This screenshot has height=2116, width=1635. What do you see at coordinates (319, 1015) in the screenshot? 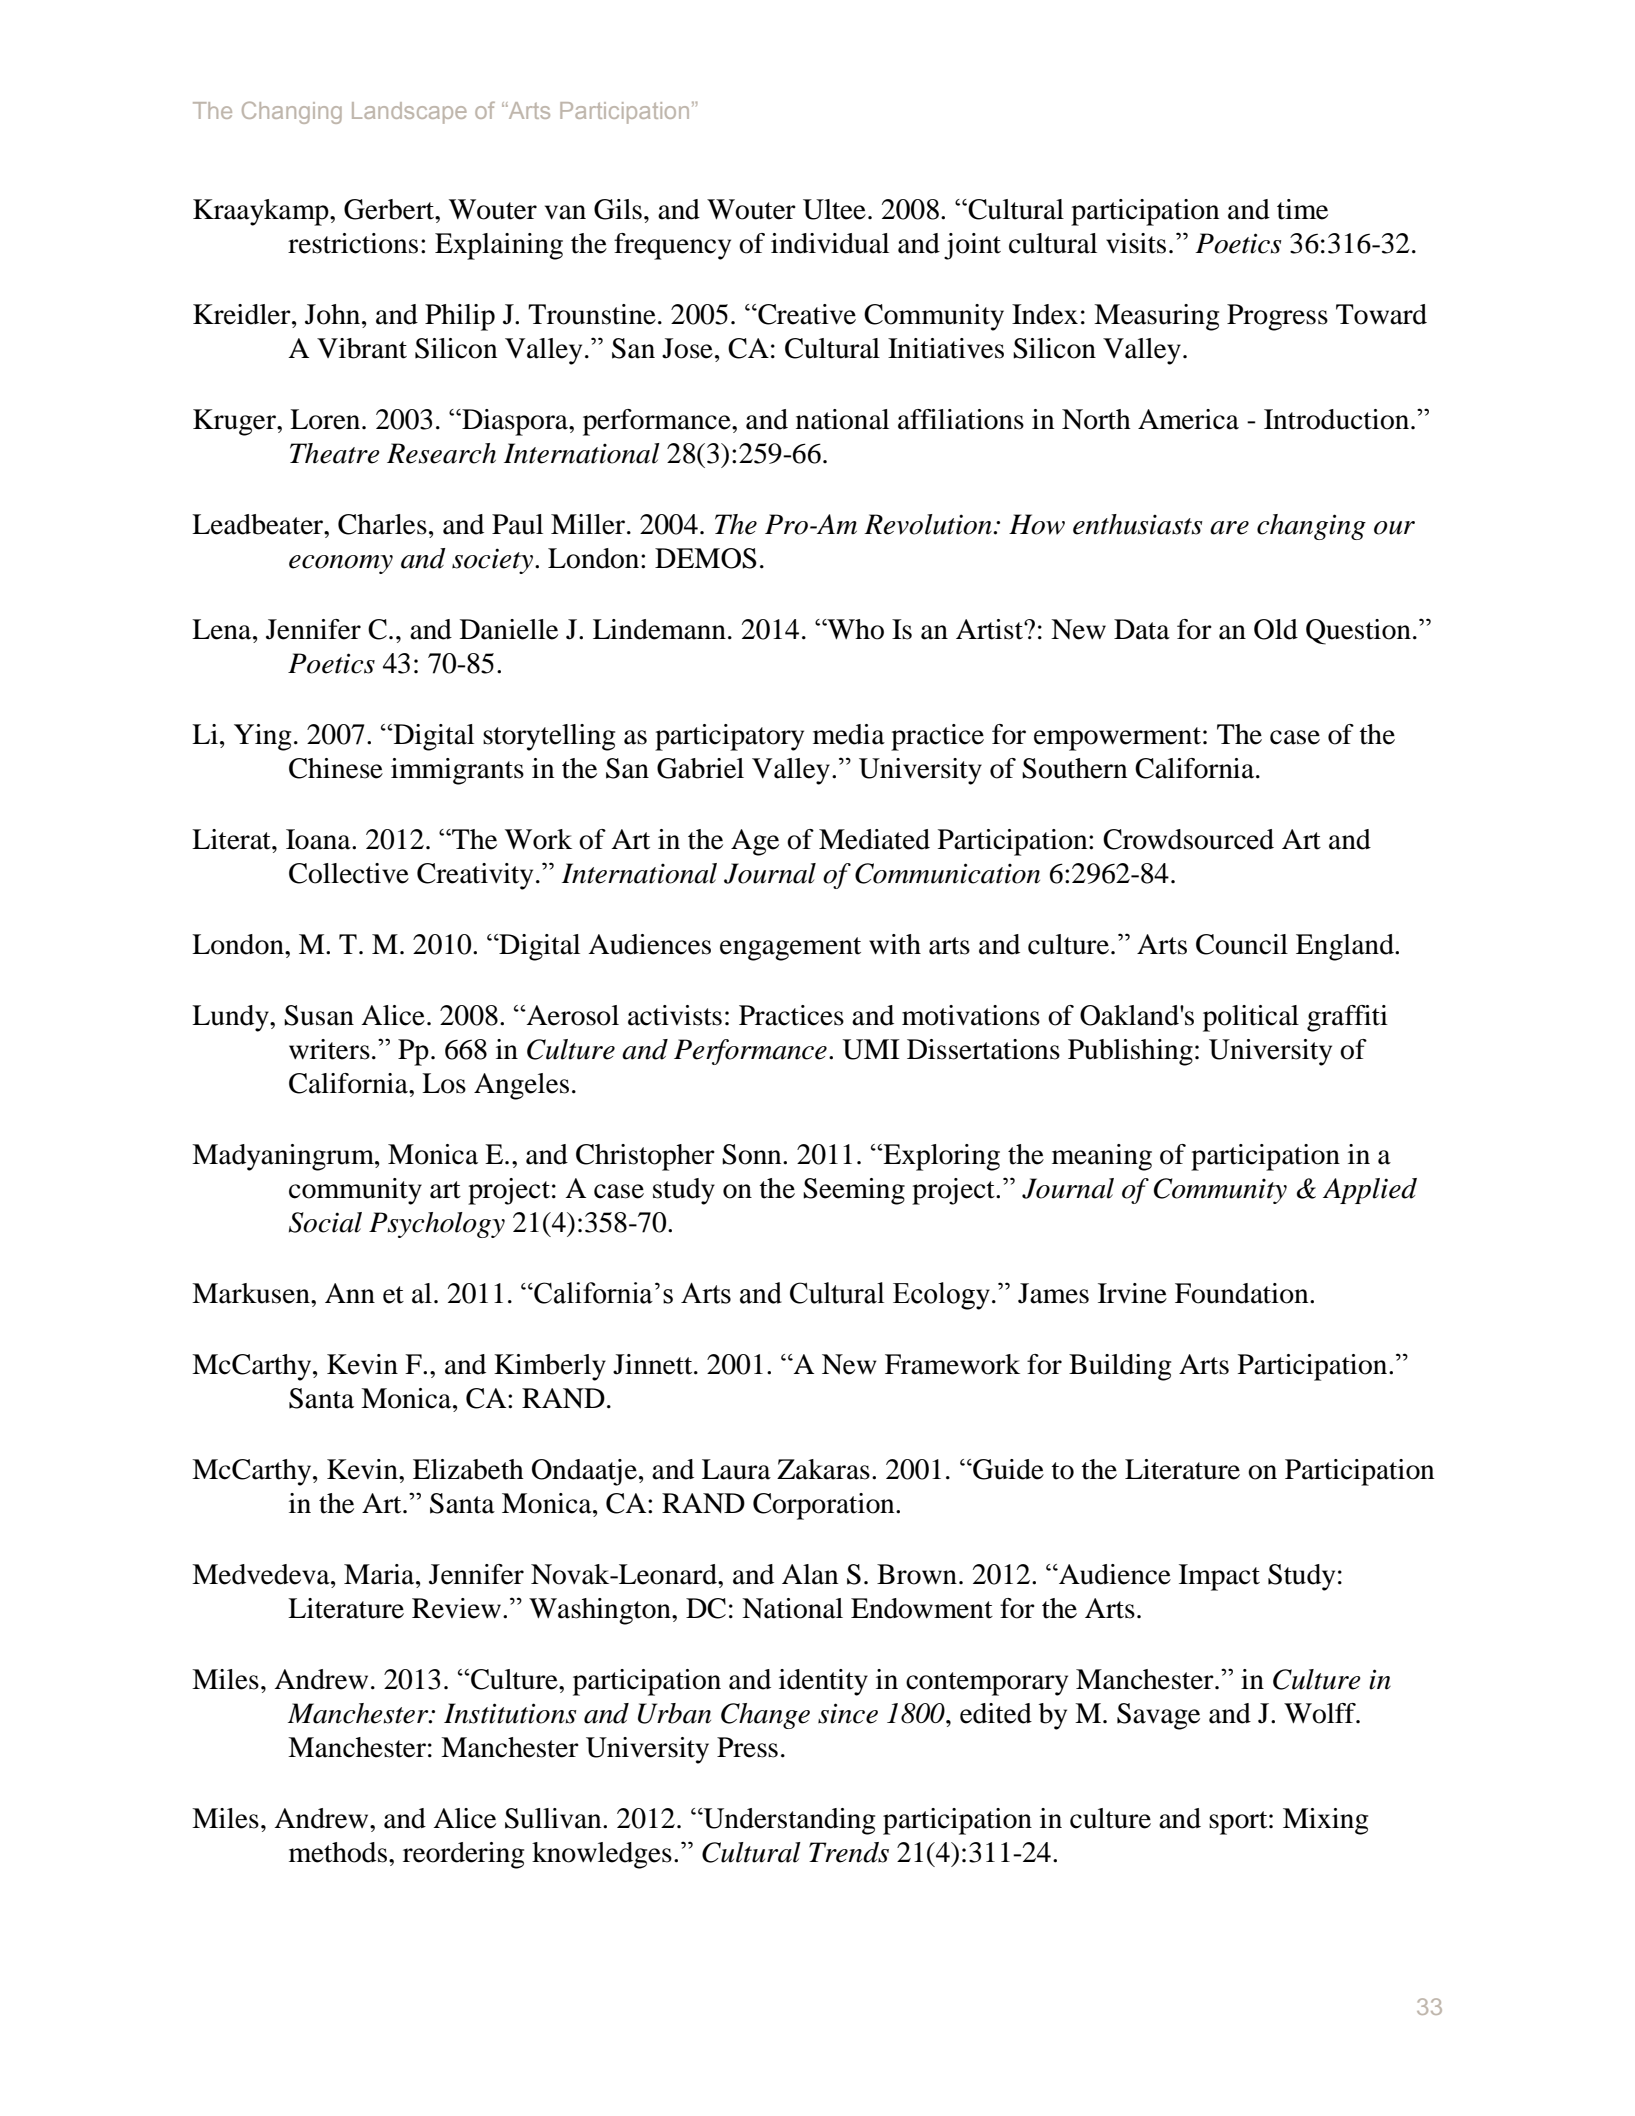
I see `Susan` at bounding box center [319, 1015].
